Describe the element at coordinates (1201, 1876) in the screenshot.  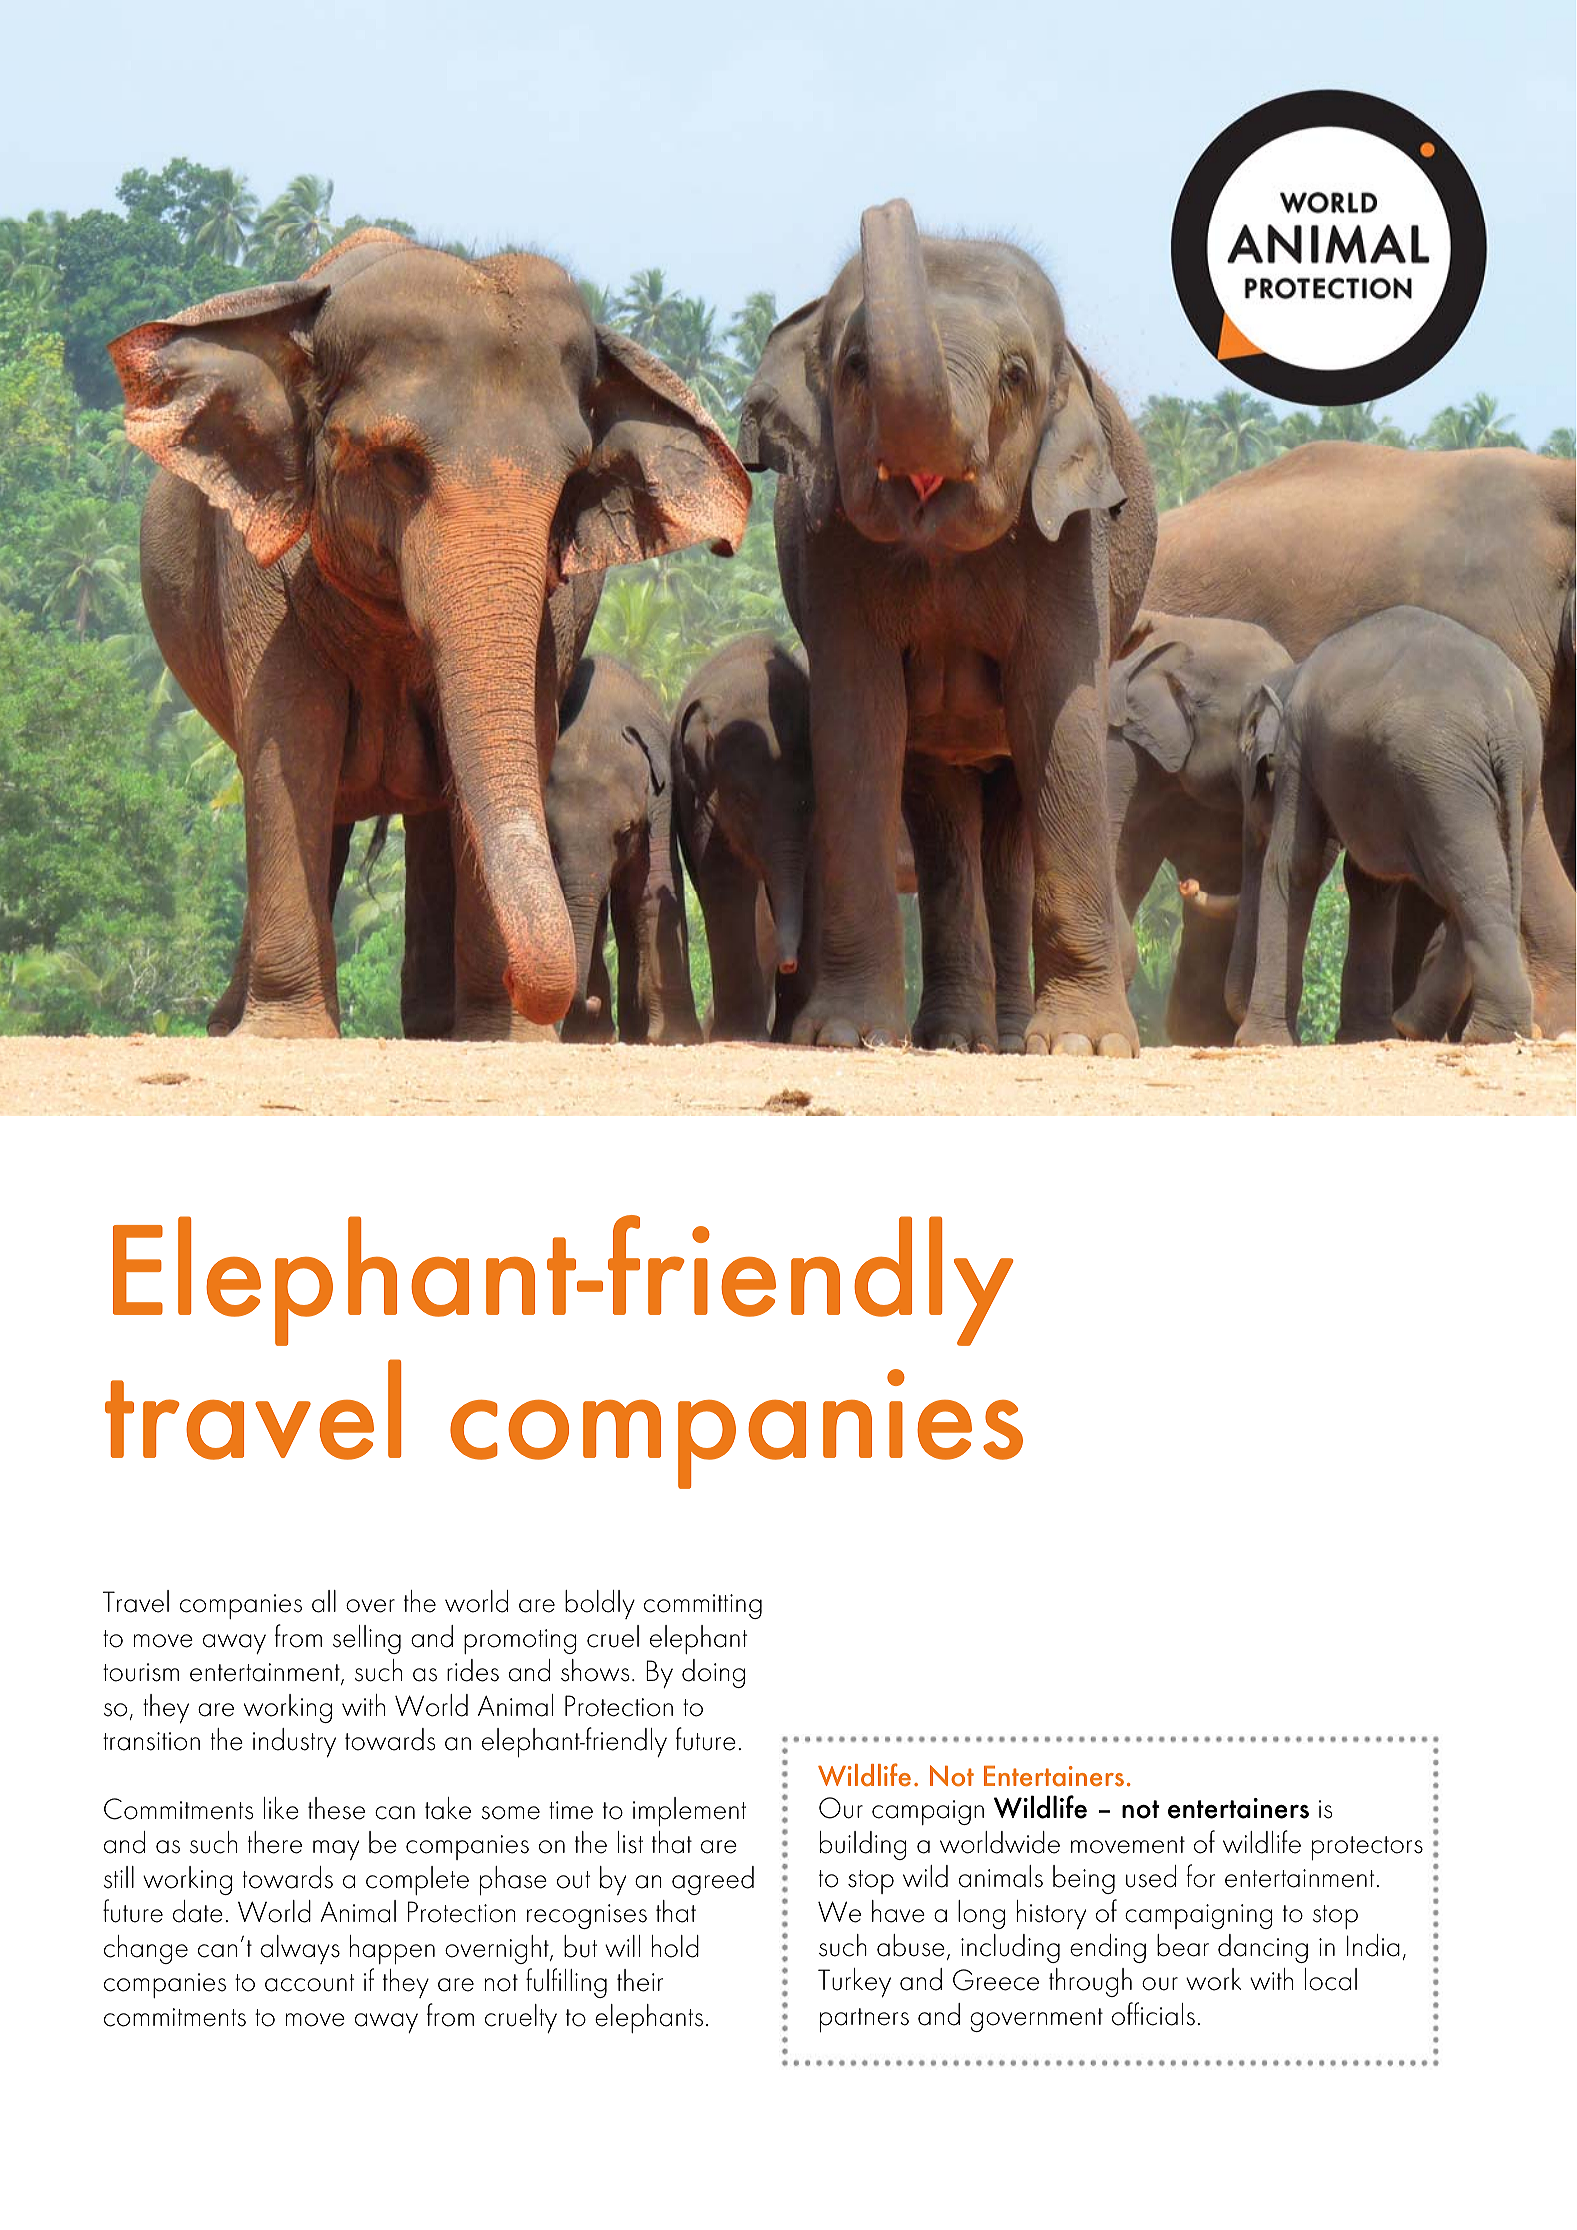
I see `for` at that location.
